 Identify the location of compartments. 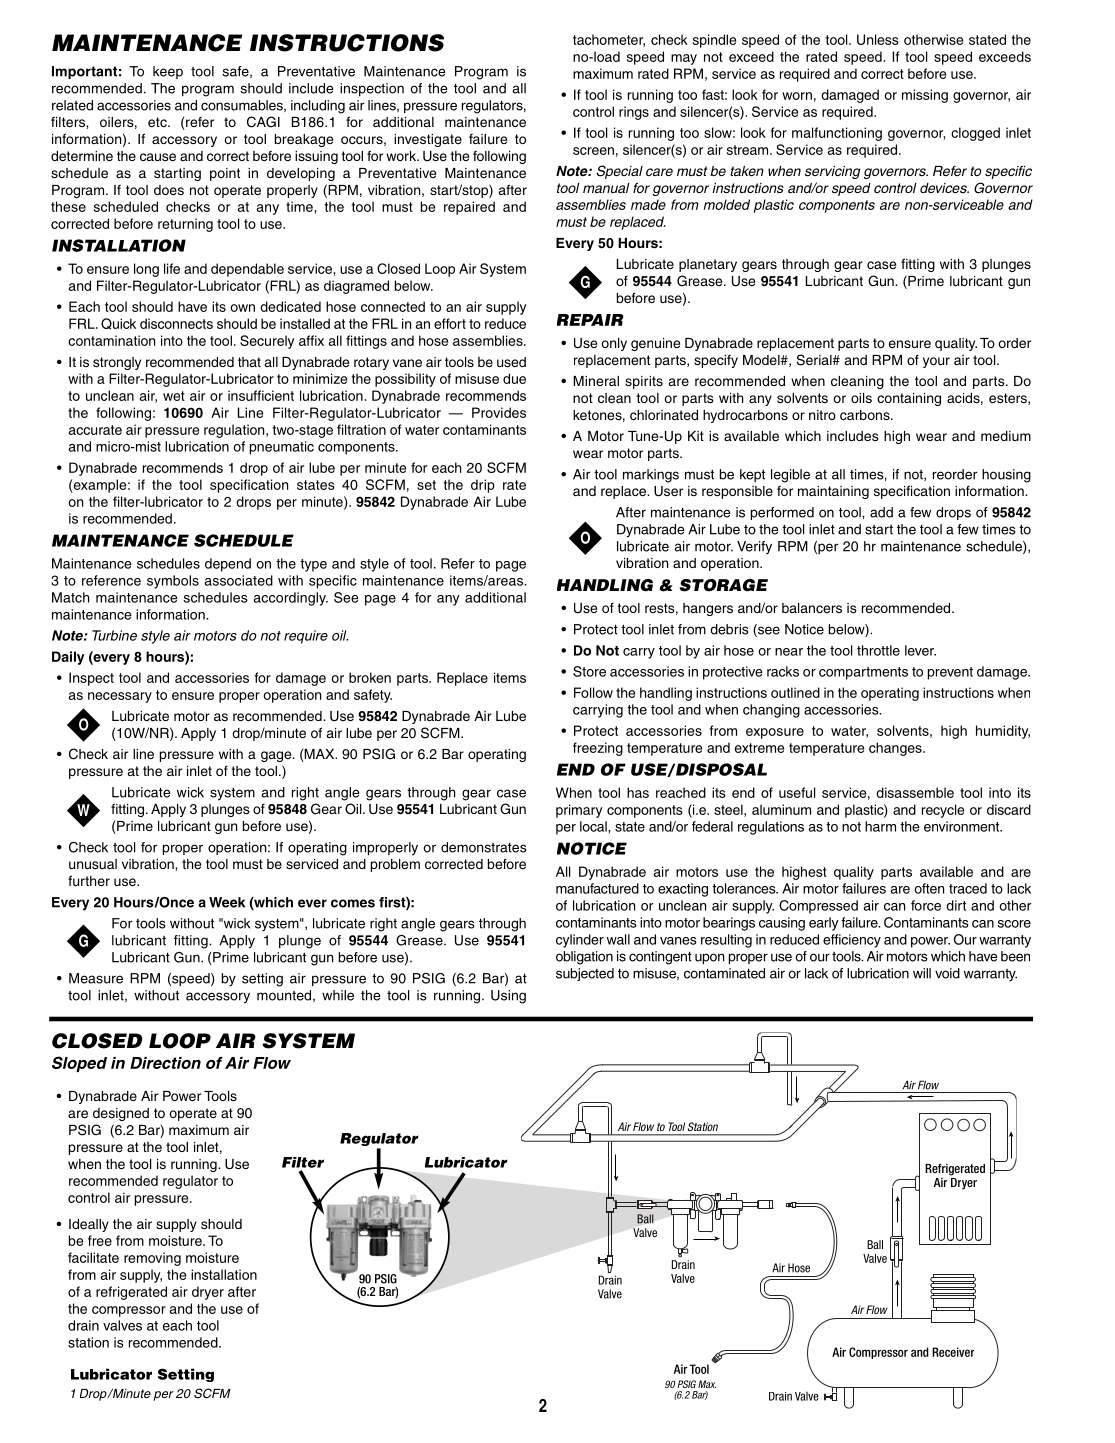
(863, 673).
